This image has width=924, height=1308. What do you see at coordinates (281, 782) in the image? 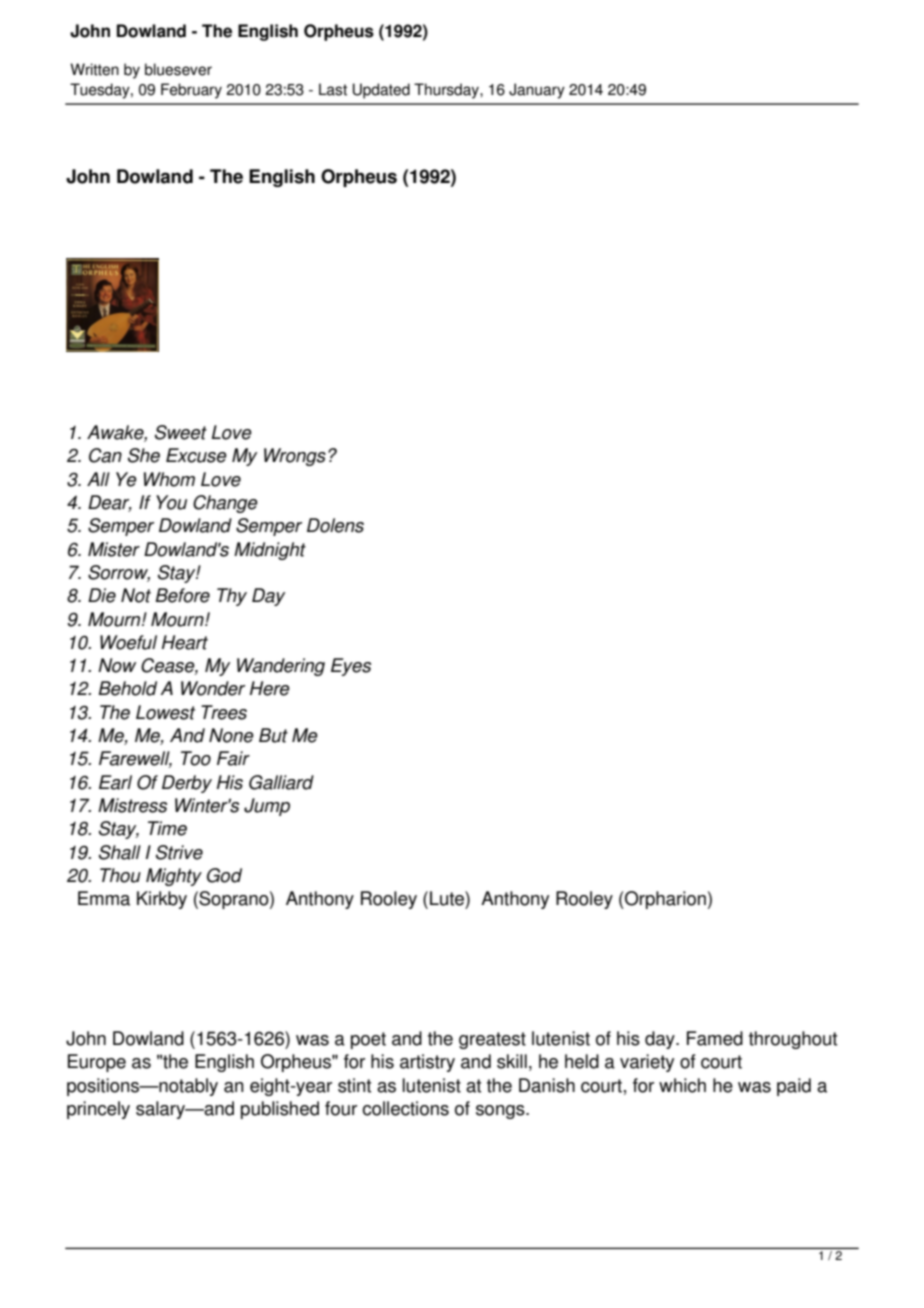
I see `Galliard` at bounding box center [281, 782].
